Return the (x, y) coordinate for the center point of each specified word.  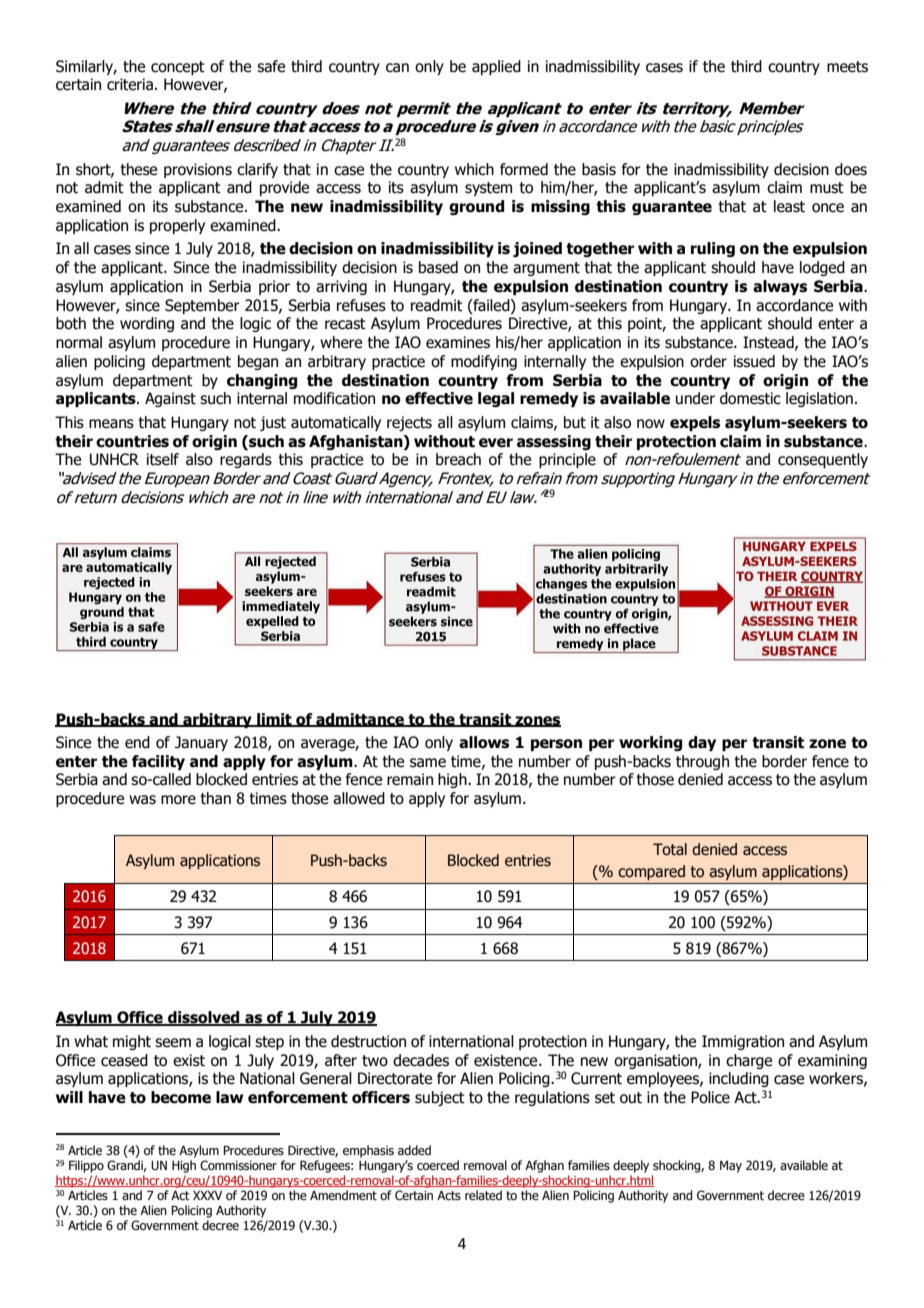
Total (670, 849)
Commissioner (238, 1165)
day (702, 743)
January (201, 743)
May (731, 1167)
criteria (130, 84)
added (414, 1150)
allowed (359, 798)
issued (754, 361)
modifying (484, 362)
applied (496, 67)
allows (484, 742)
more (178, 800)
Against (170, 399)
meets (847, 67)
